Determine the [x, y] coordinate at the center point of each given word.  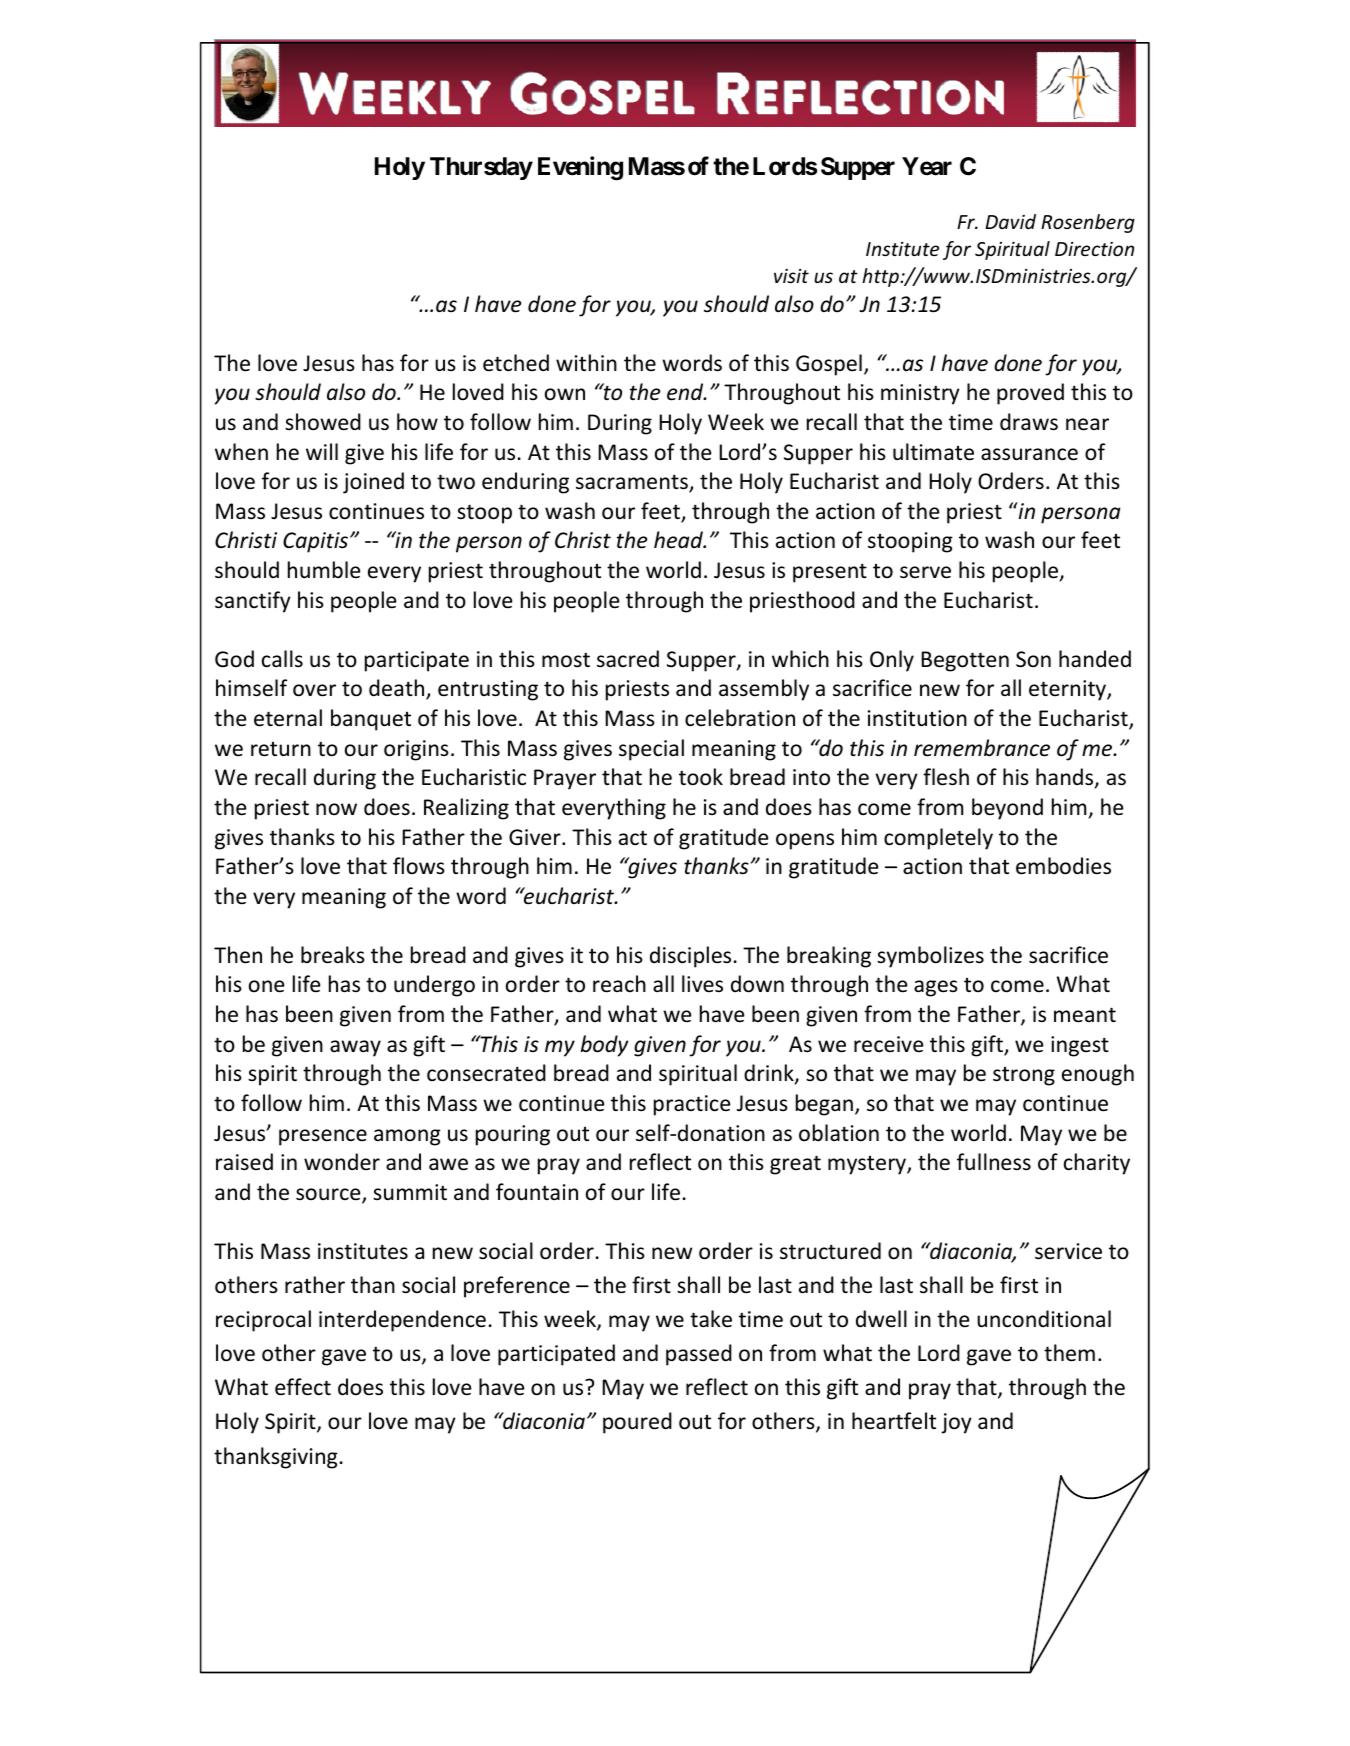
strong [1024, 1076]
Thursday [481, 168]
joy [956, 1423]
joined [373, 483]
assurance [1029, 454]
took [701, 777]
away [355, 1048]
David [1010, 221]
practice [692, 1105]
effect [303, 1387]
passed [699, 1355]
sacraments [633, 483]
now [336, 809]
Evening [580, 168]
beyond [1007, 809]
